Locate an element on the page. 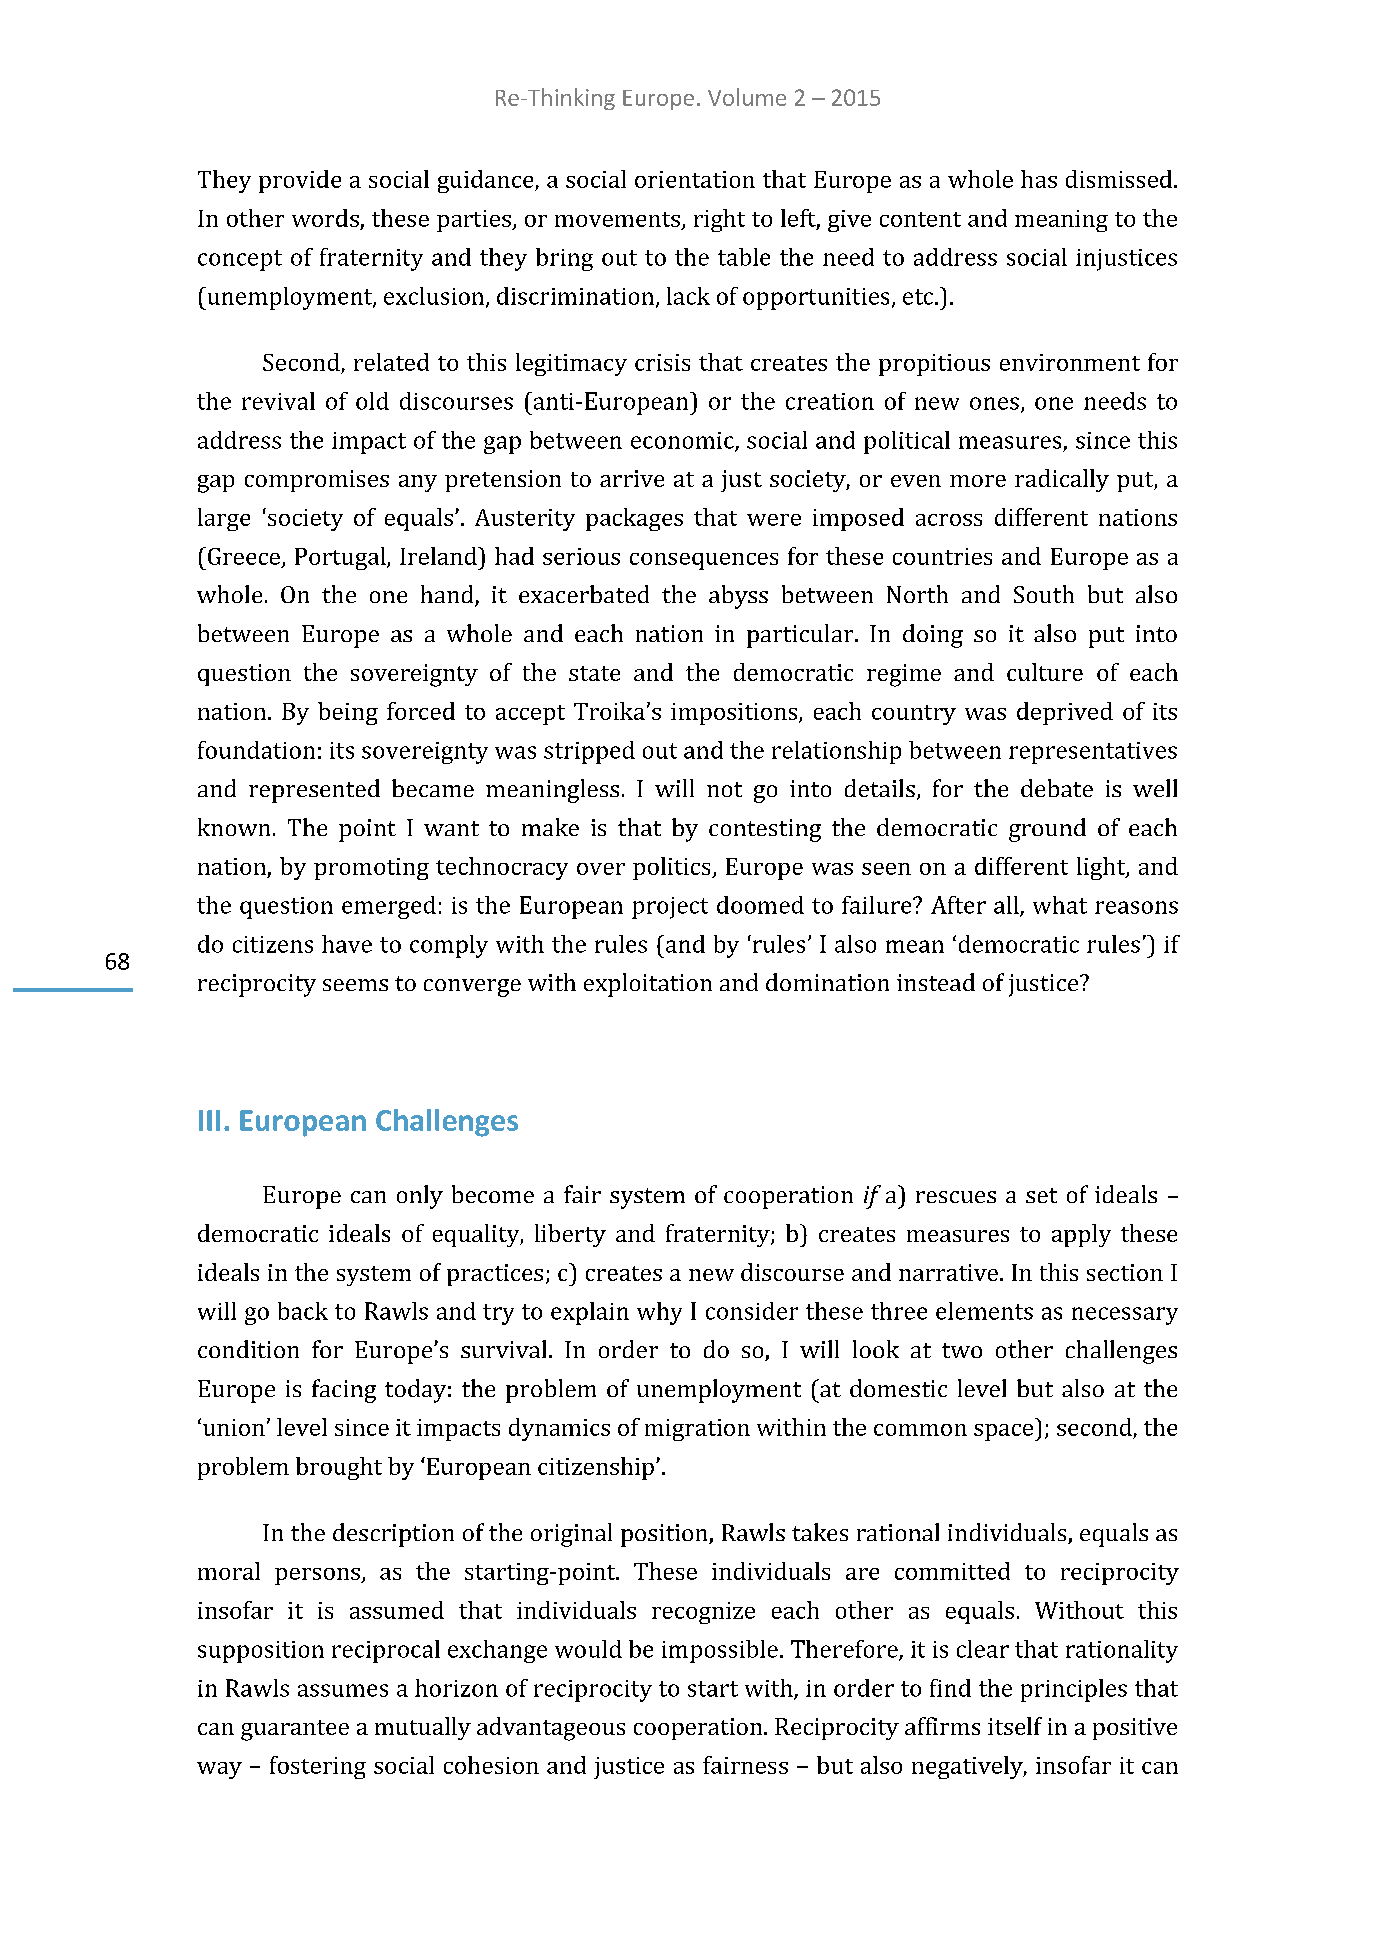 The image size is (1375, 1947). orientation is located at coordinates (695, 179).
